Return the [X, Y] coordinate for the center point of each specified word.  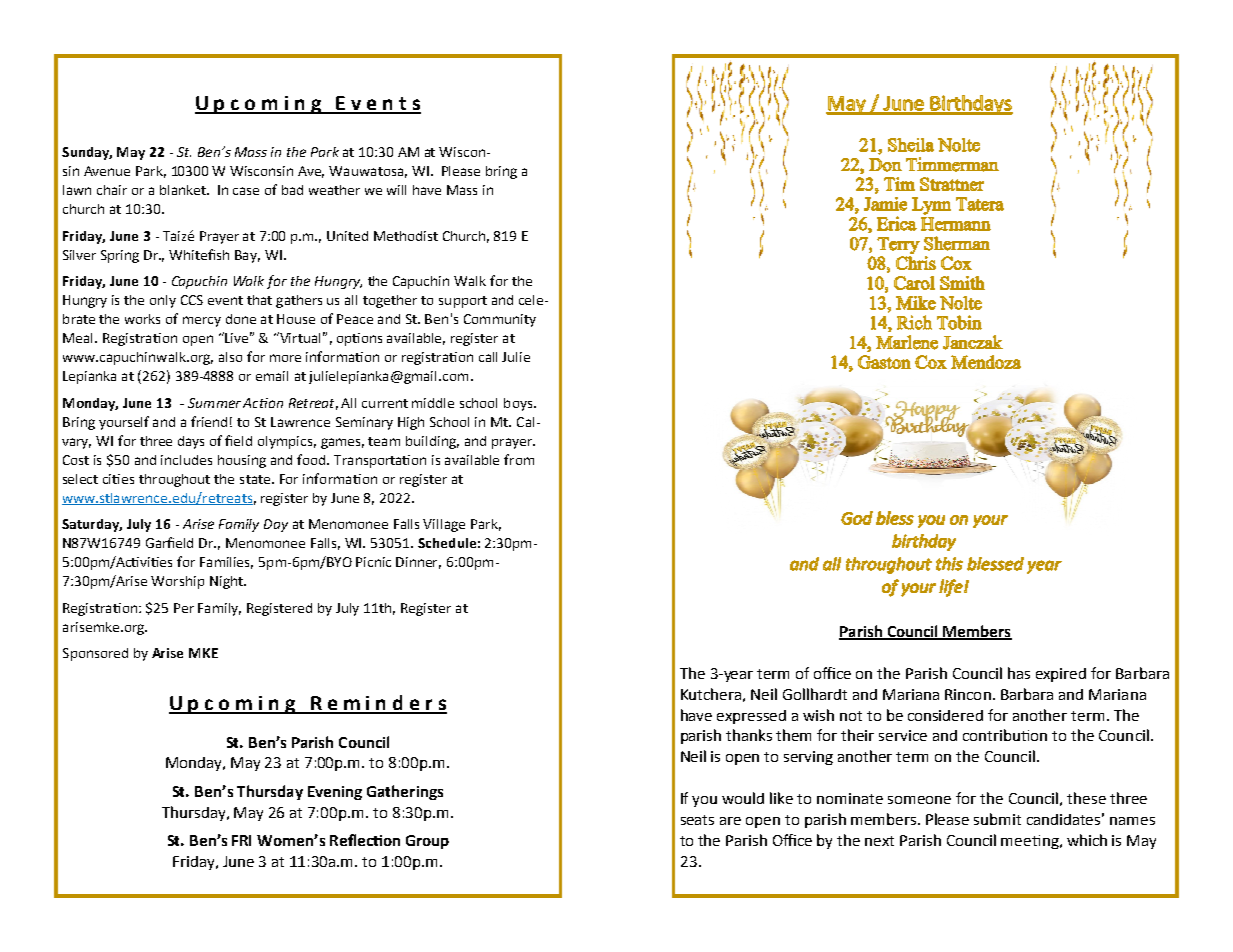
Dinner [418, 563]
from [519, 459]
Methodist [406, 236]
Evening [335, 793]
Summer [214, 403]
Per [184, 608]
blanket [184, 190]
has [1019, 673]
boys [519, 404]
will [396, 190]
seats [697, 820]
